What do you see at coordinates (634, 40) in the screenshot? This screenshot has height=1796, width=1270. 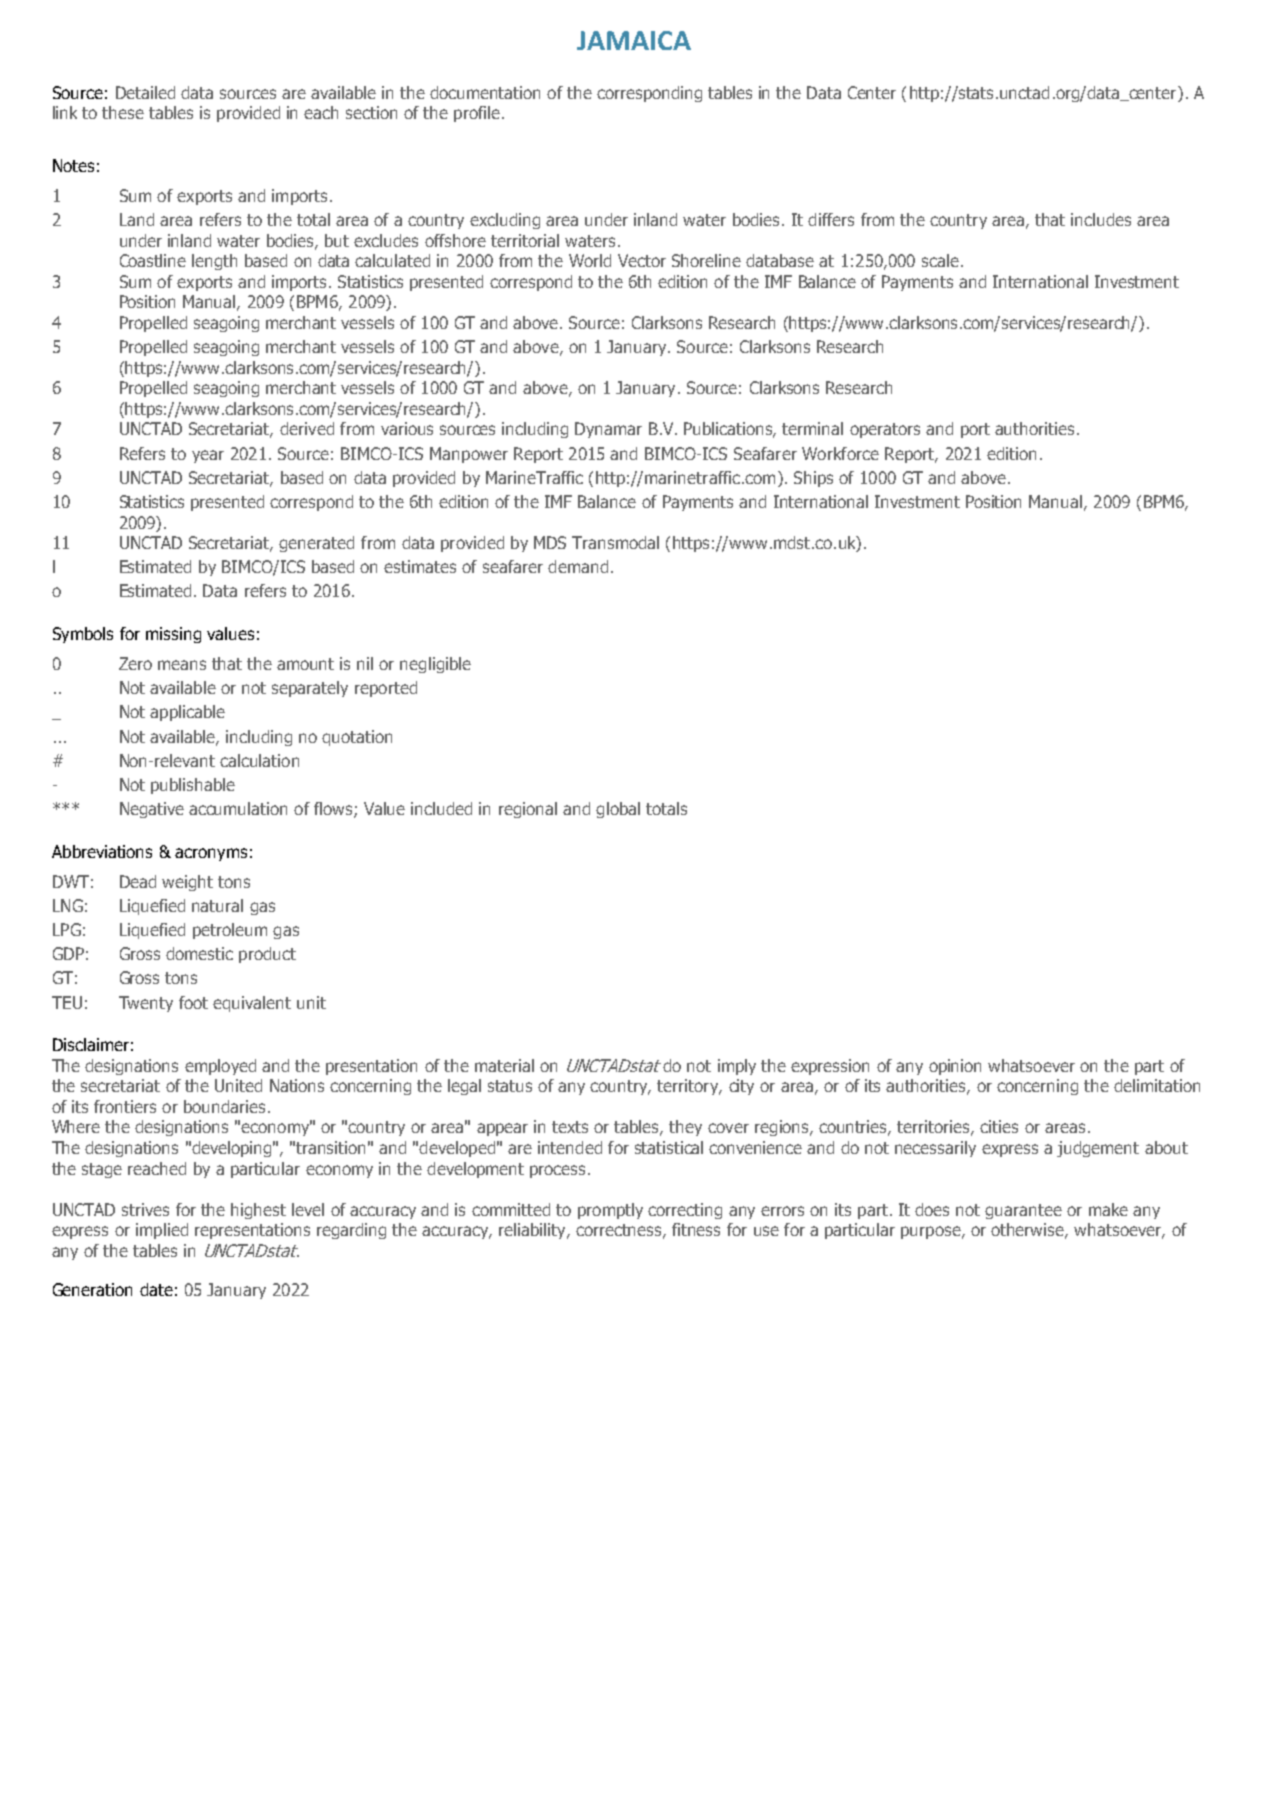 I see `JAMAICA` at bounding box center [634, 40].
